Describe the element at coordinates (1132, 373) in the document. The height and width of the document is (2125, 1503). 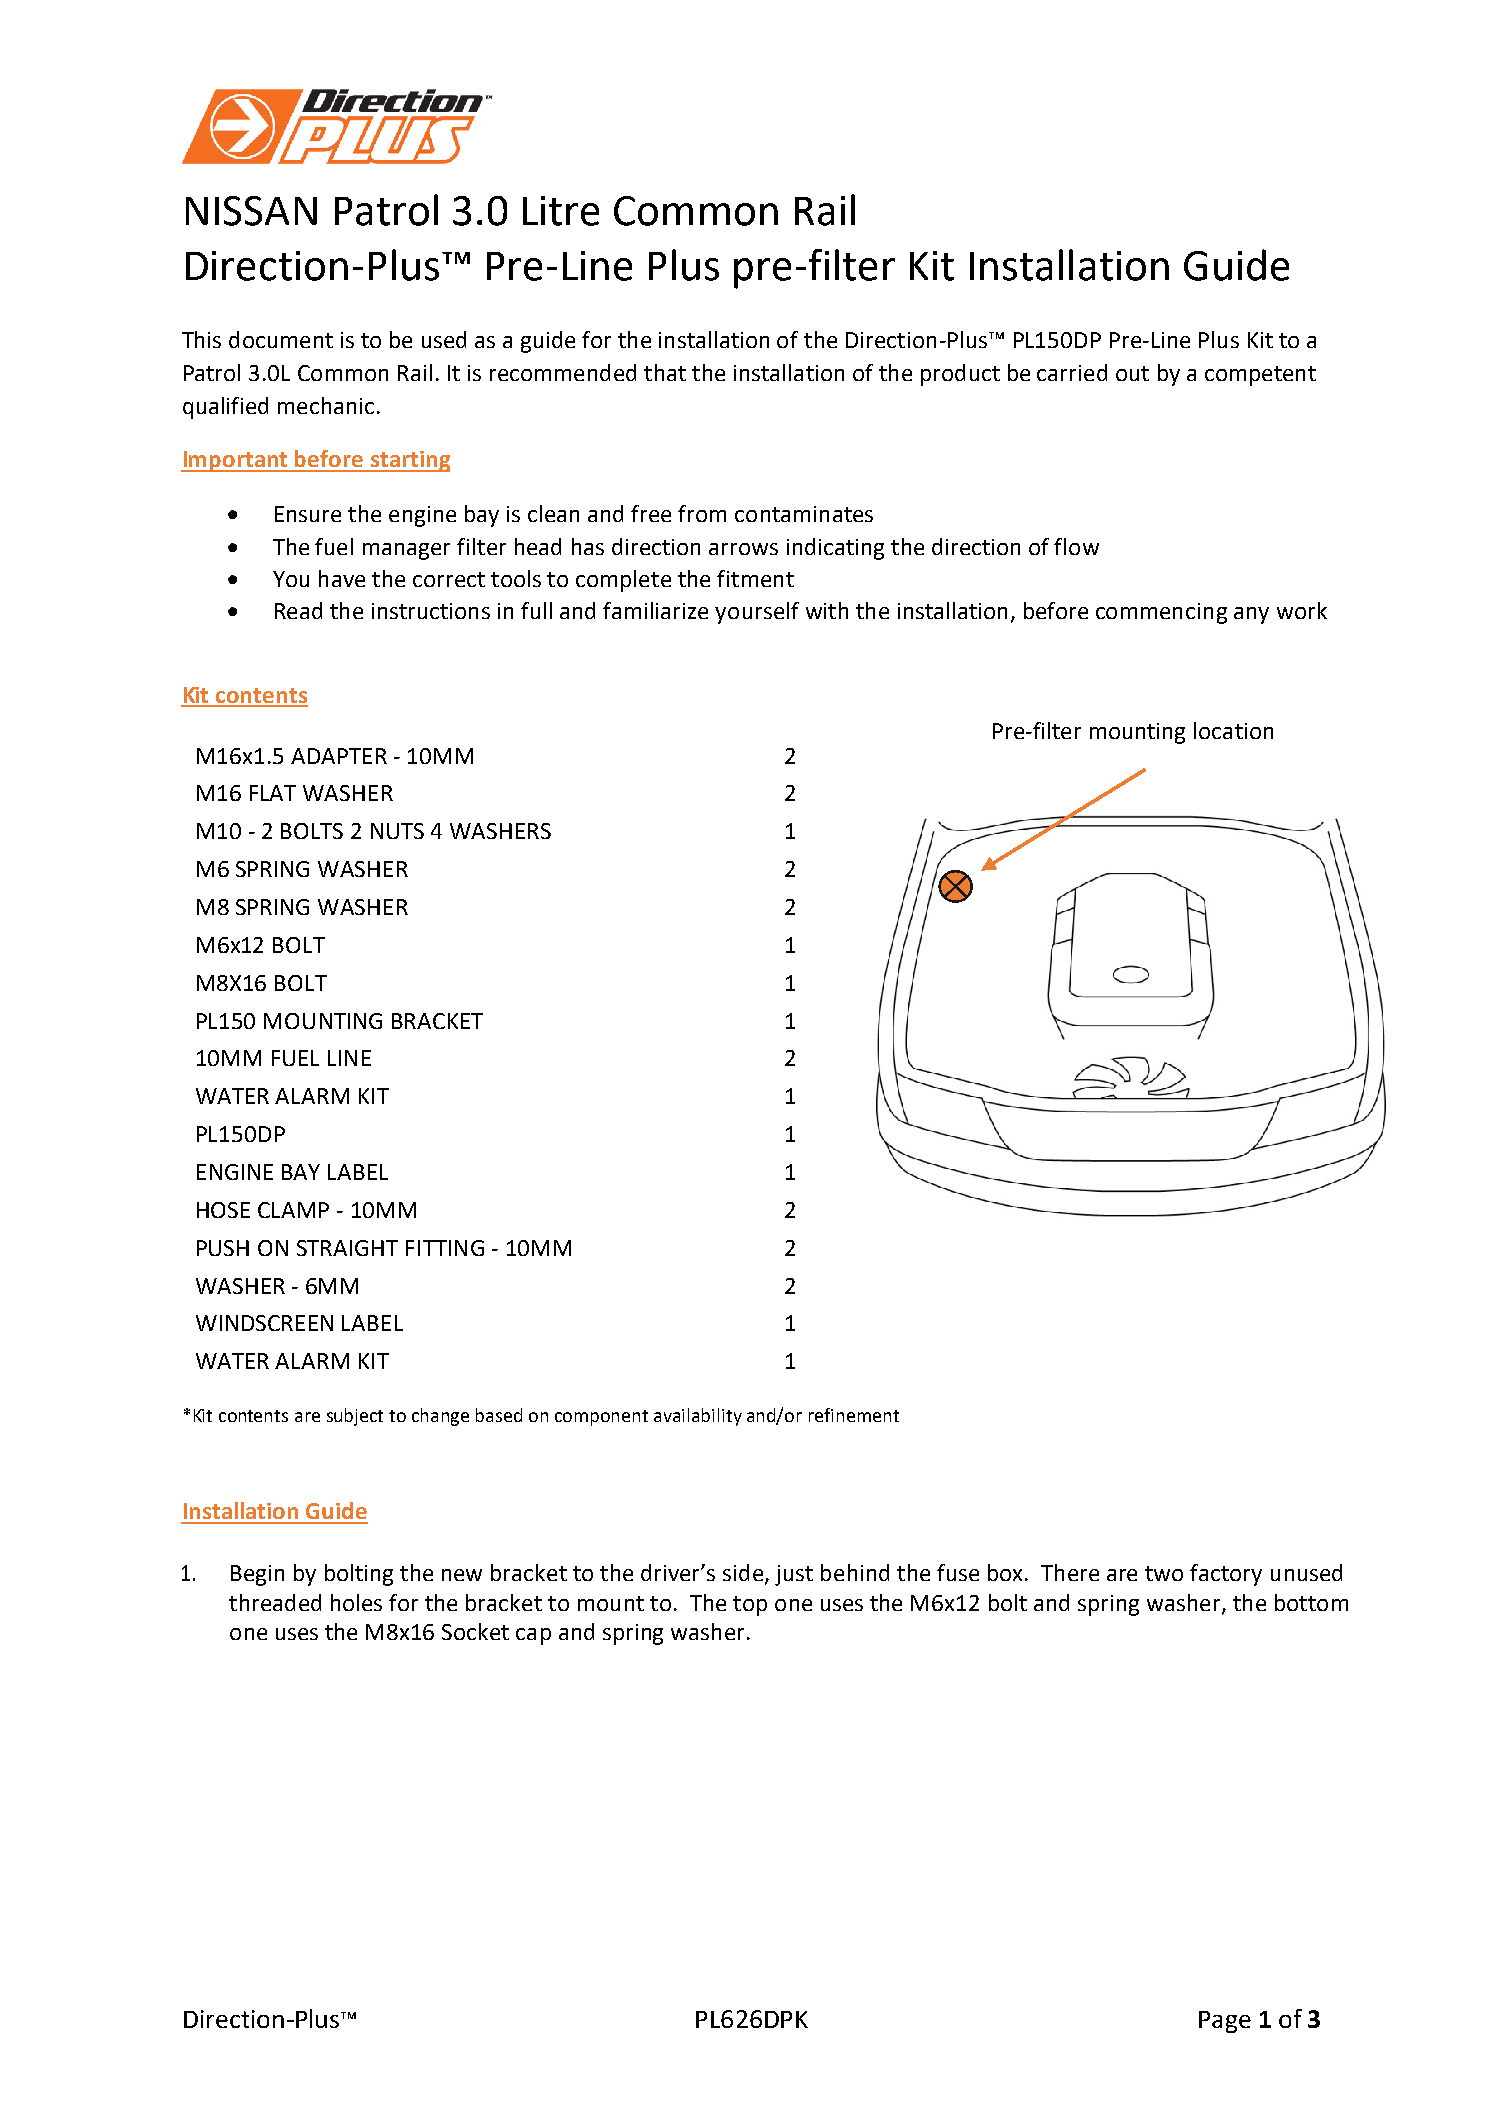
I see `out` at that location.
